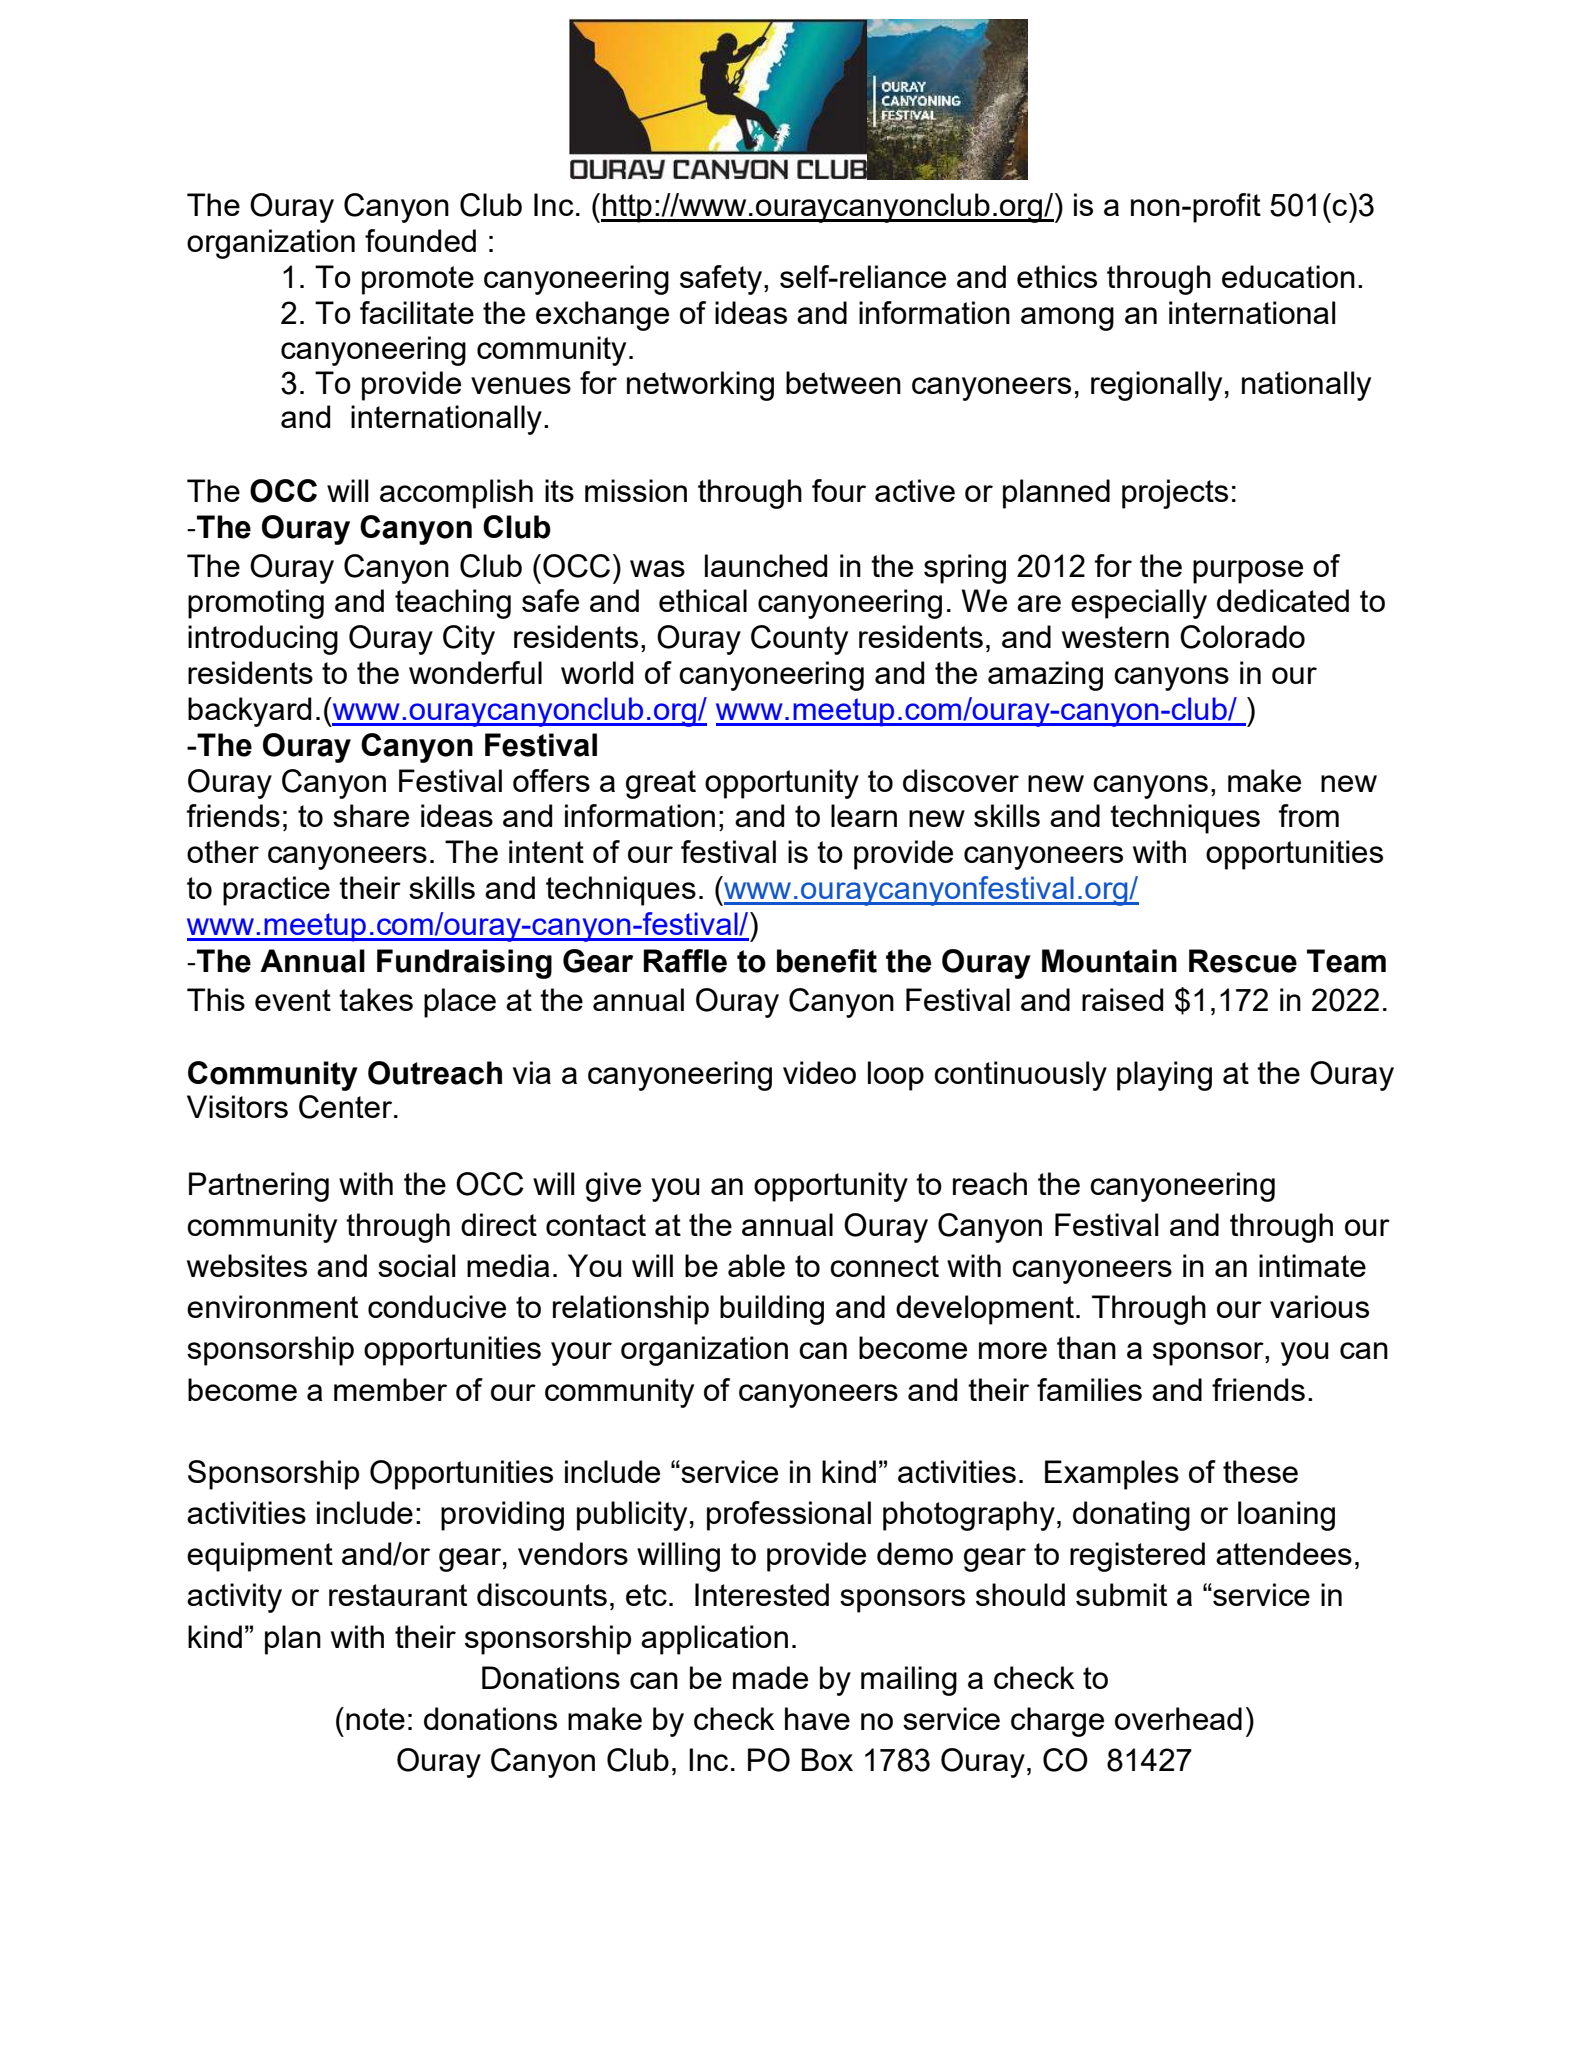 The image size is (1589, 2056). I want to click on have, so click(817, 1718).
